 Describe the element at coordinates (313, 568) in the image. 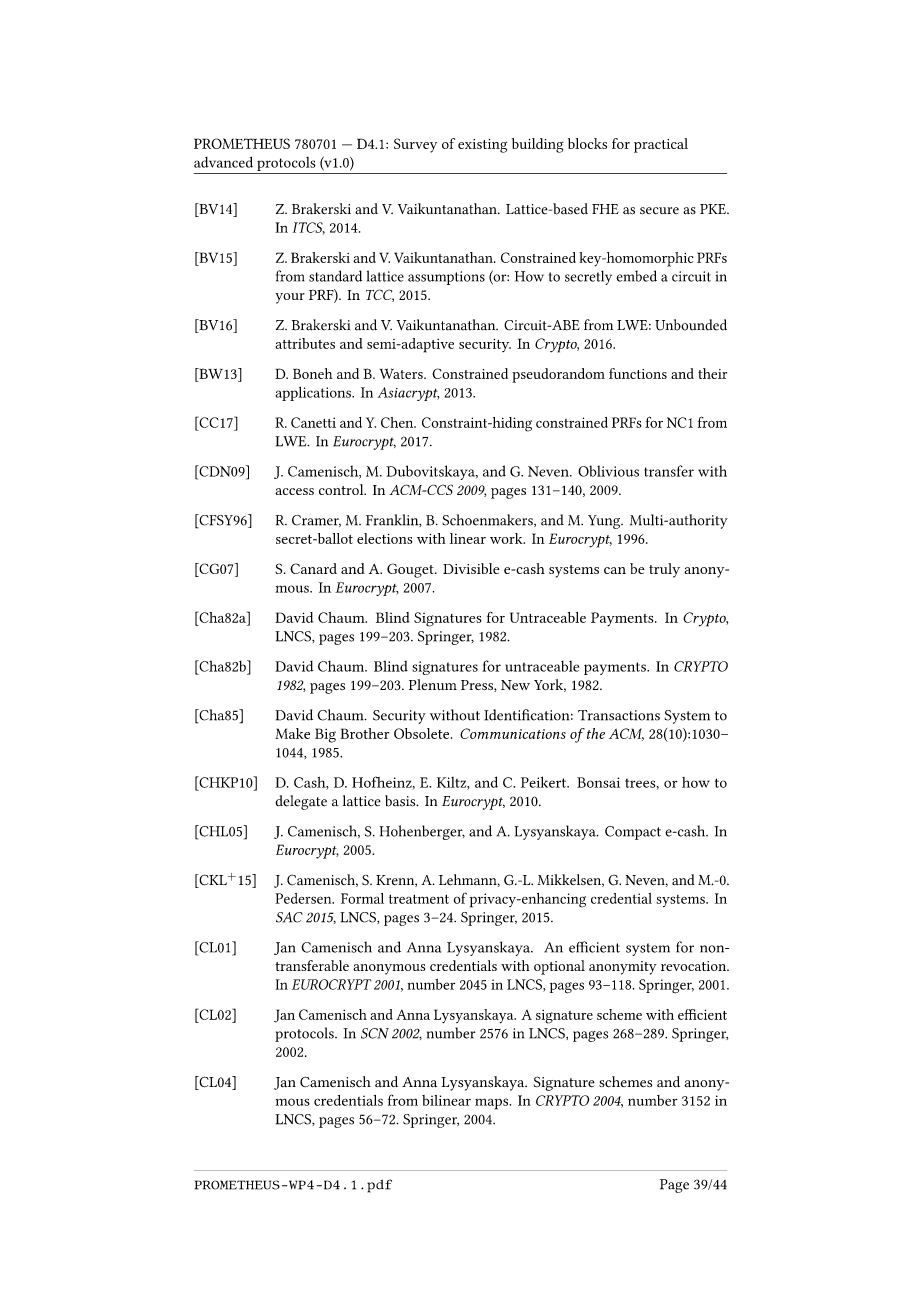

I see `Canard` at that location.
